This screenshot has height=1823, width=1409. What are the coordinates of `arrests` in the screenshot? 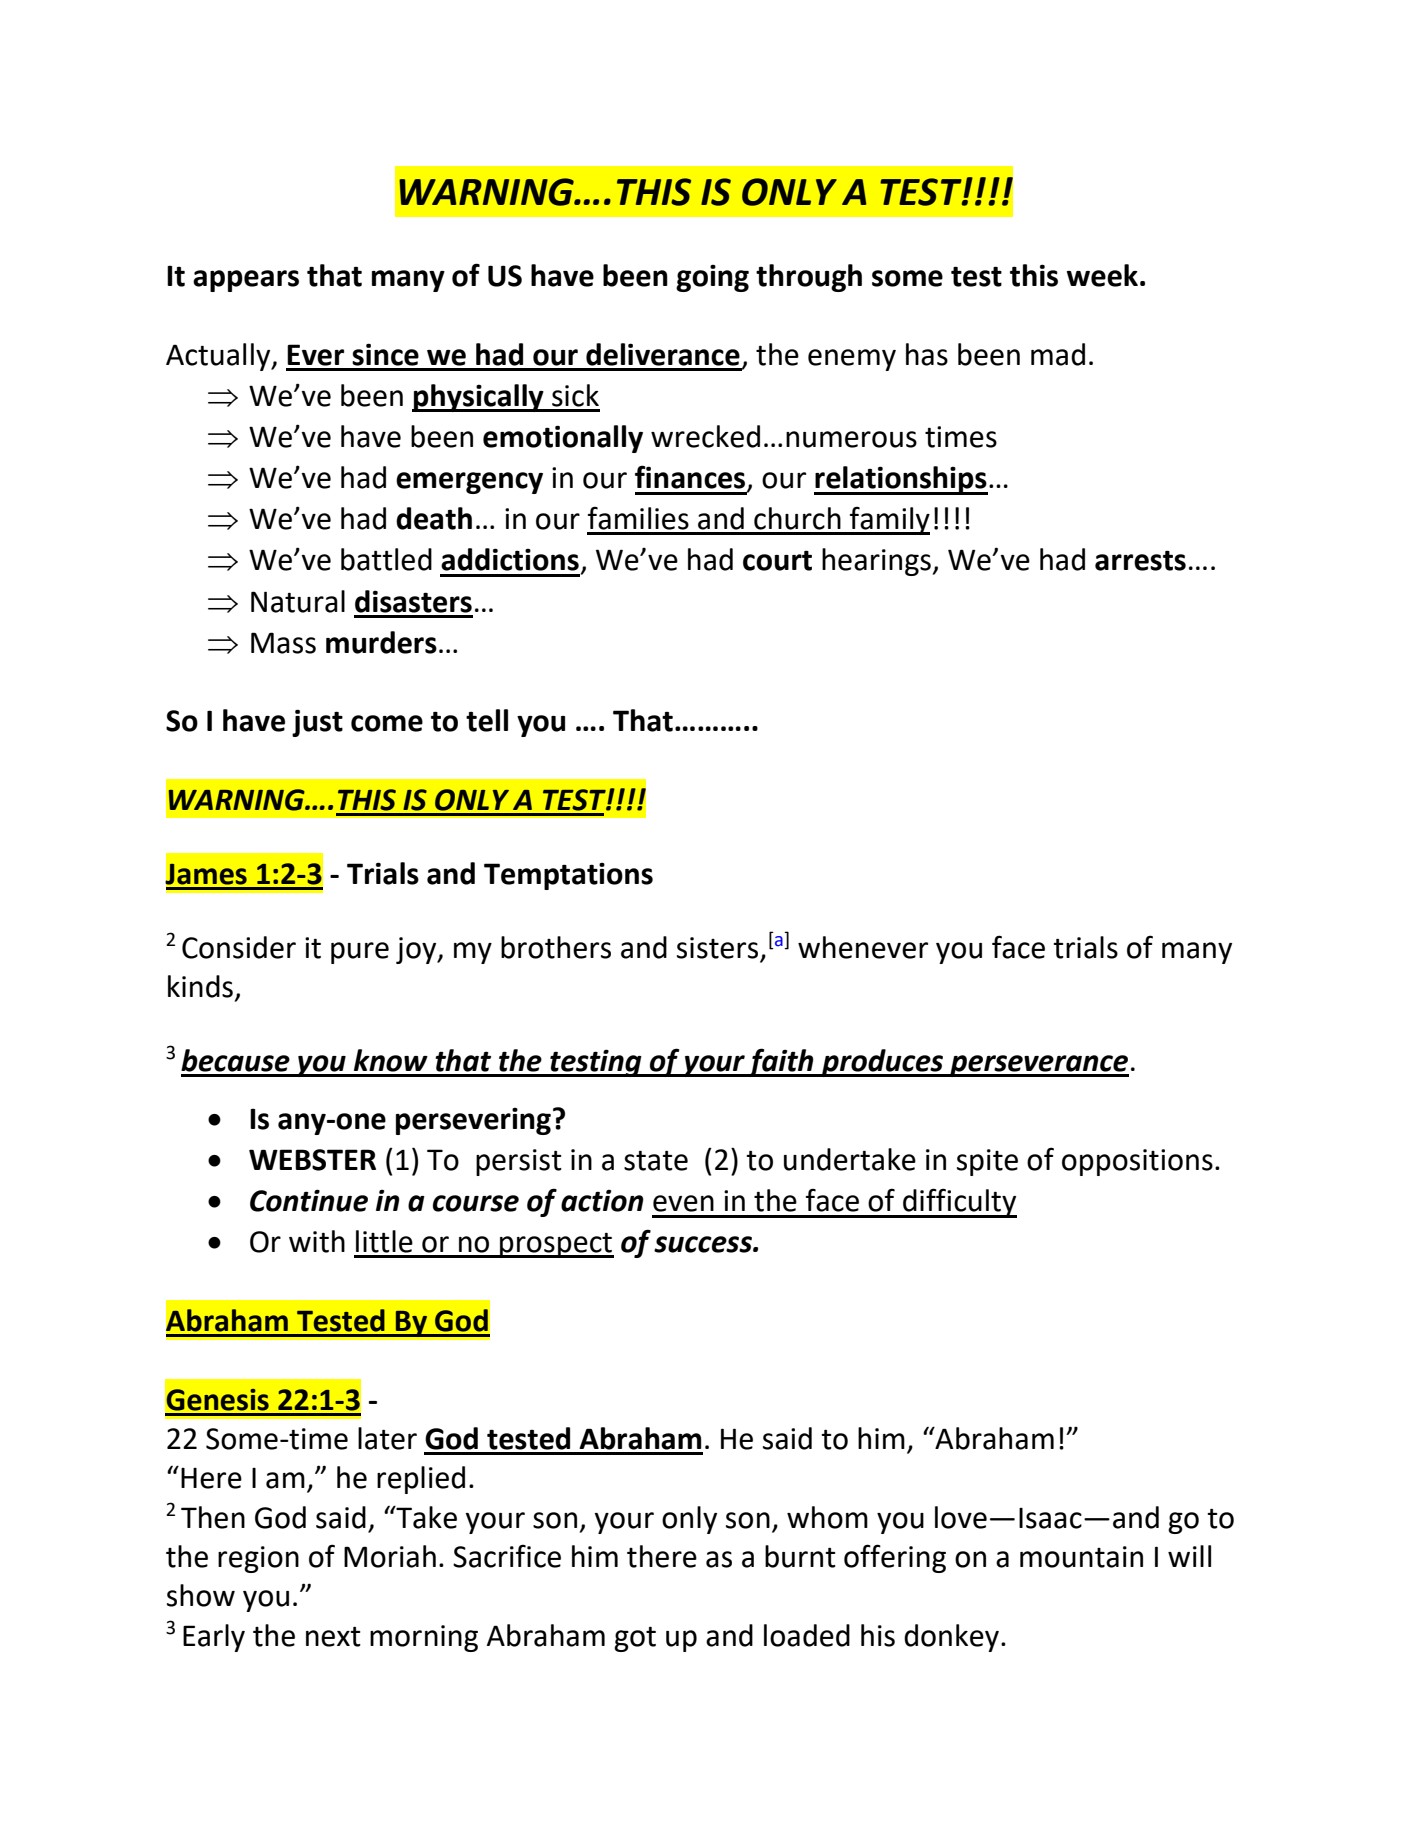 It's located at (1140, 560).
